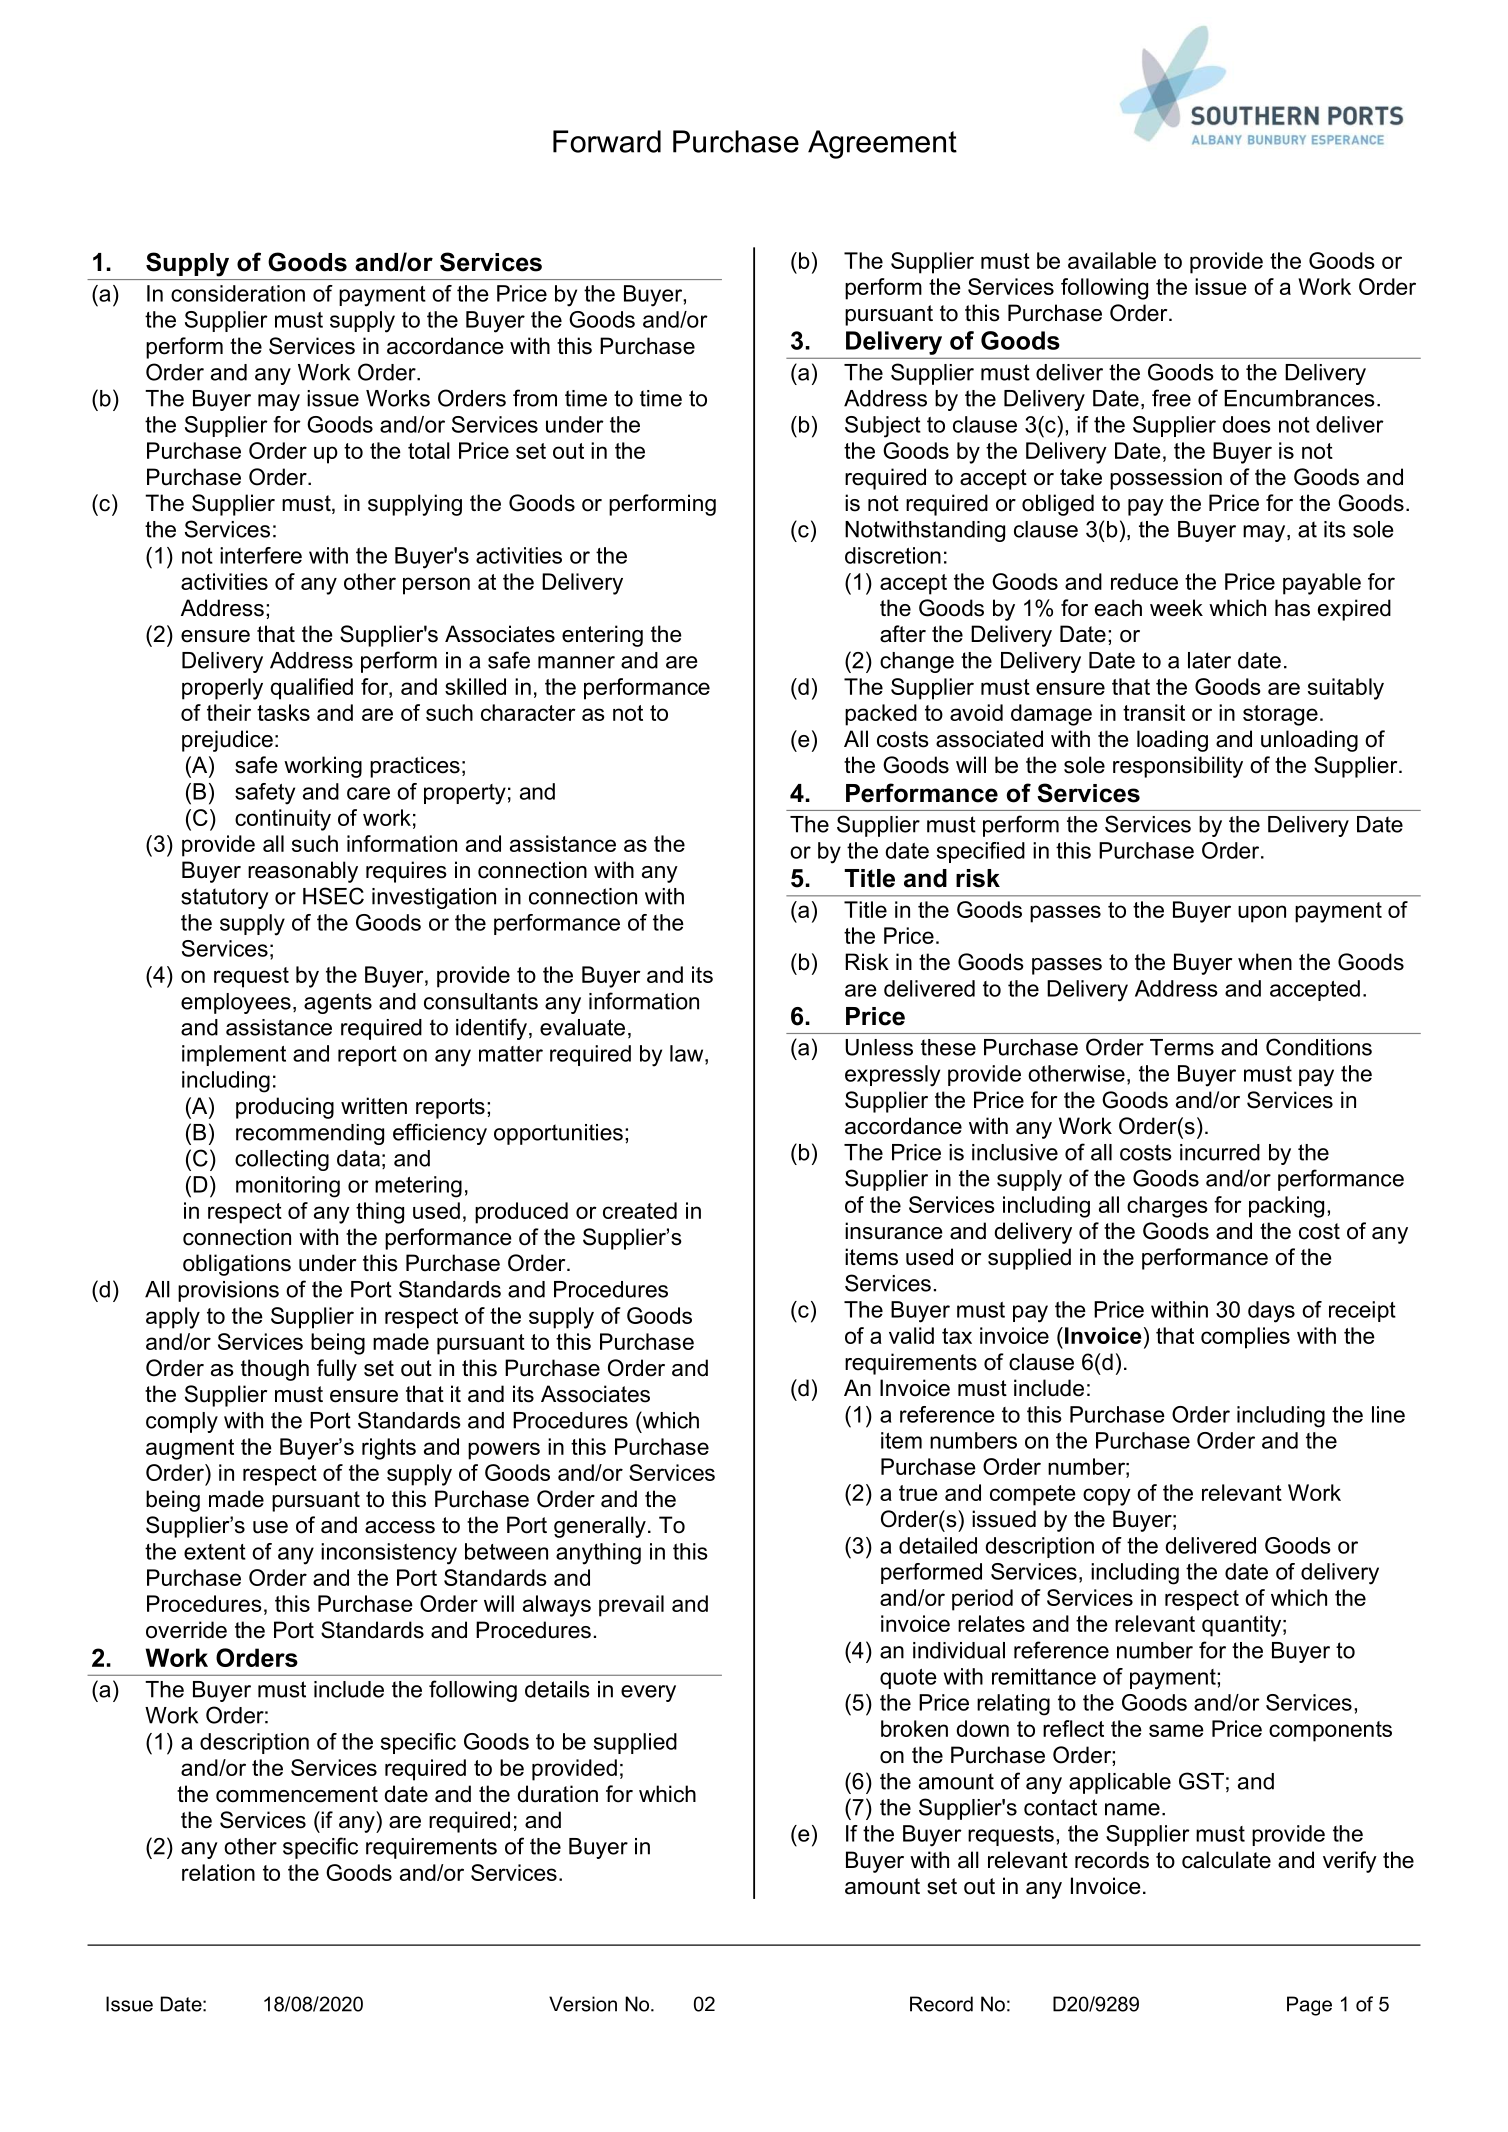 This screenshot has height=2132, width=1508. I want to click on fully, so click(337, 1370).
